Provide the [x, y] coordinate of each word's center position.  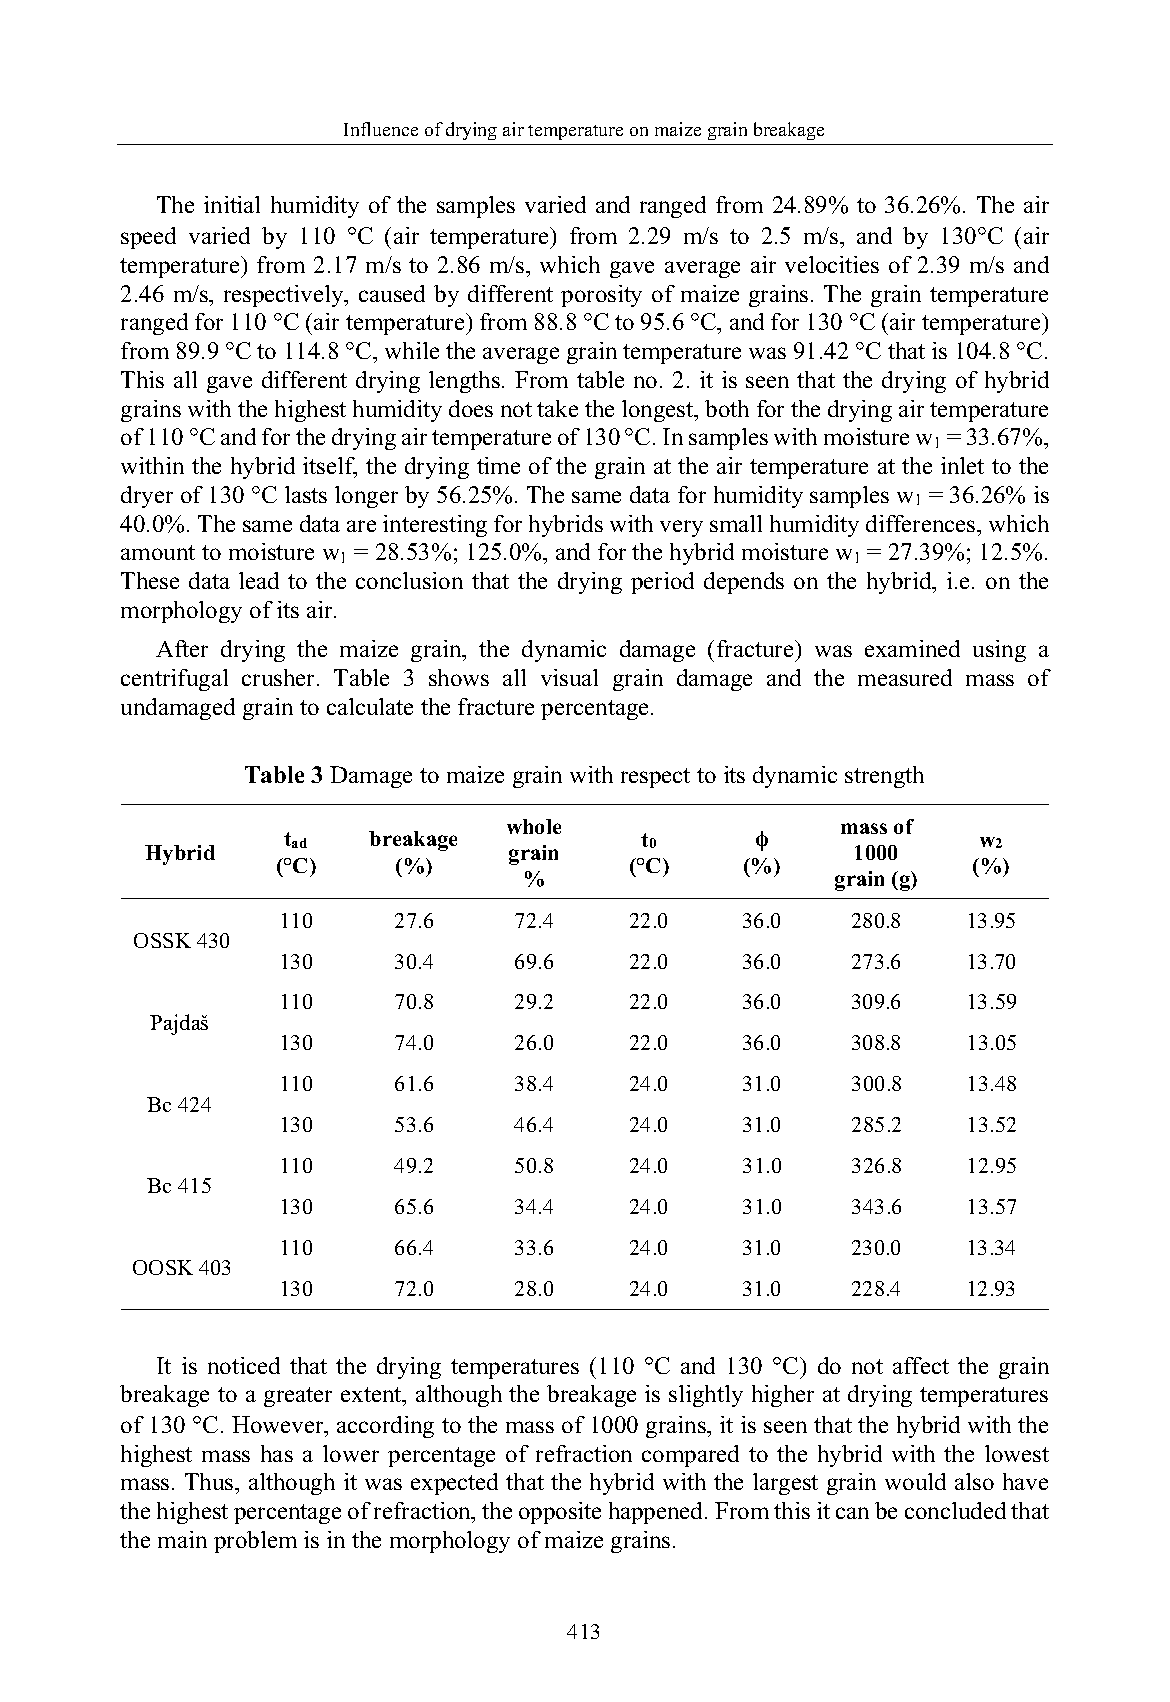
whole [534, 826]
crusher [280, 677]
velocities [832, 264]
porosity [601, 296]
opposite [560, 1513]
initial [232, 204]
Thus [210, 1481]
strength [884, 777]
